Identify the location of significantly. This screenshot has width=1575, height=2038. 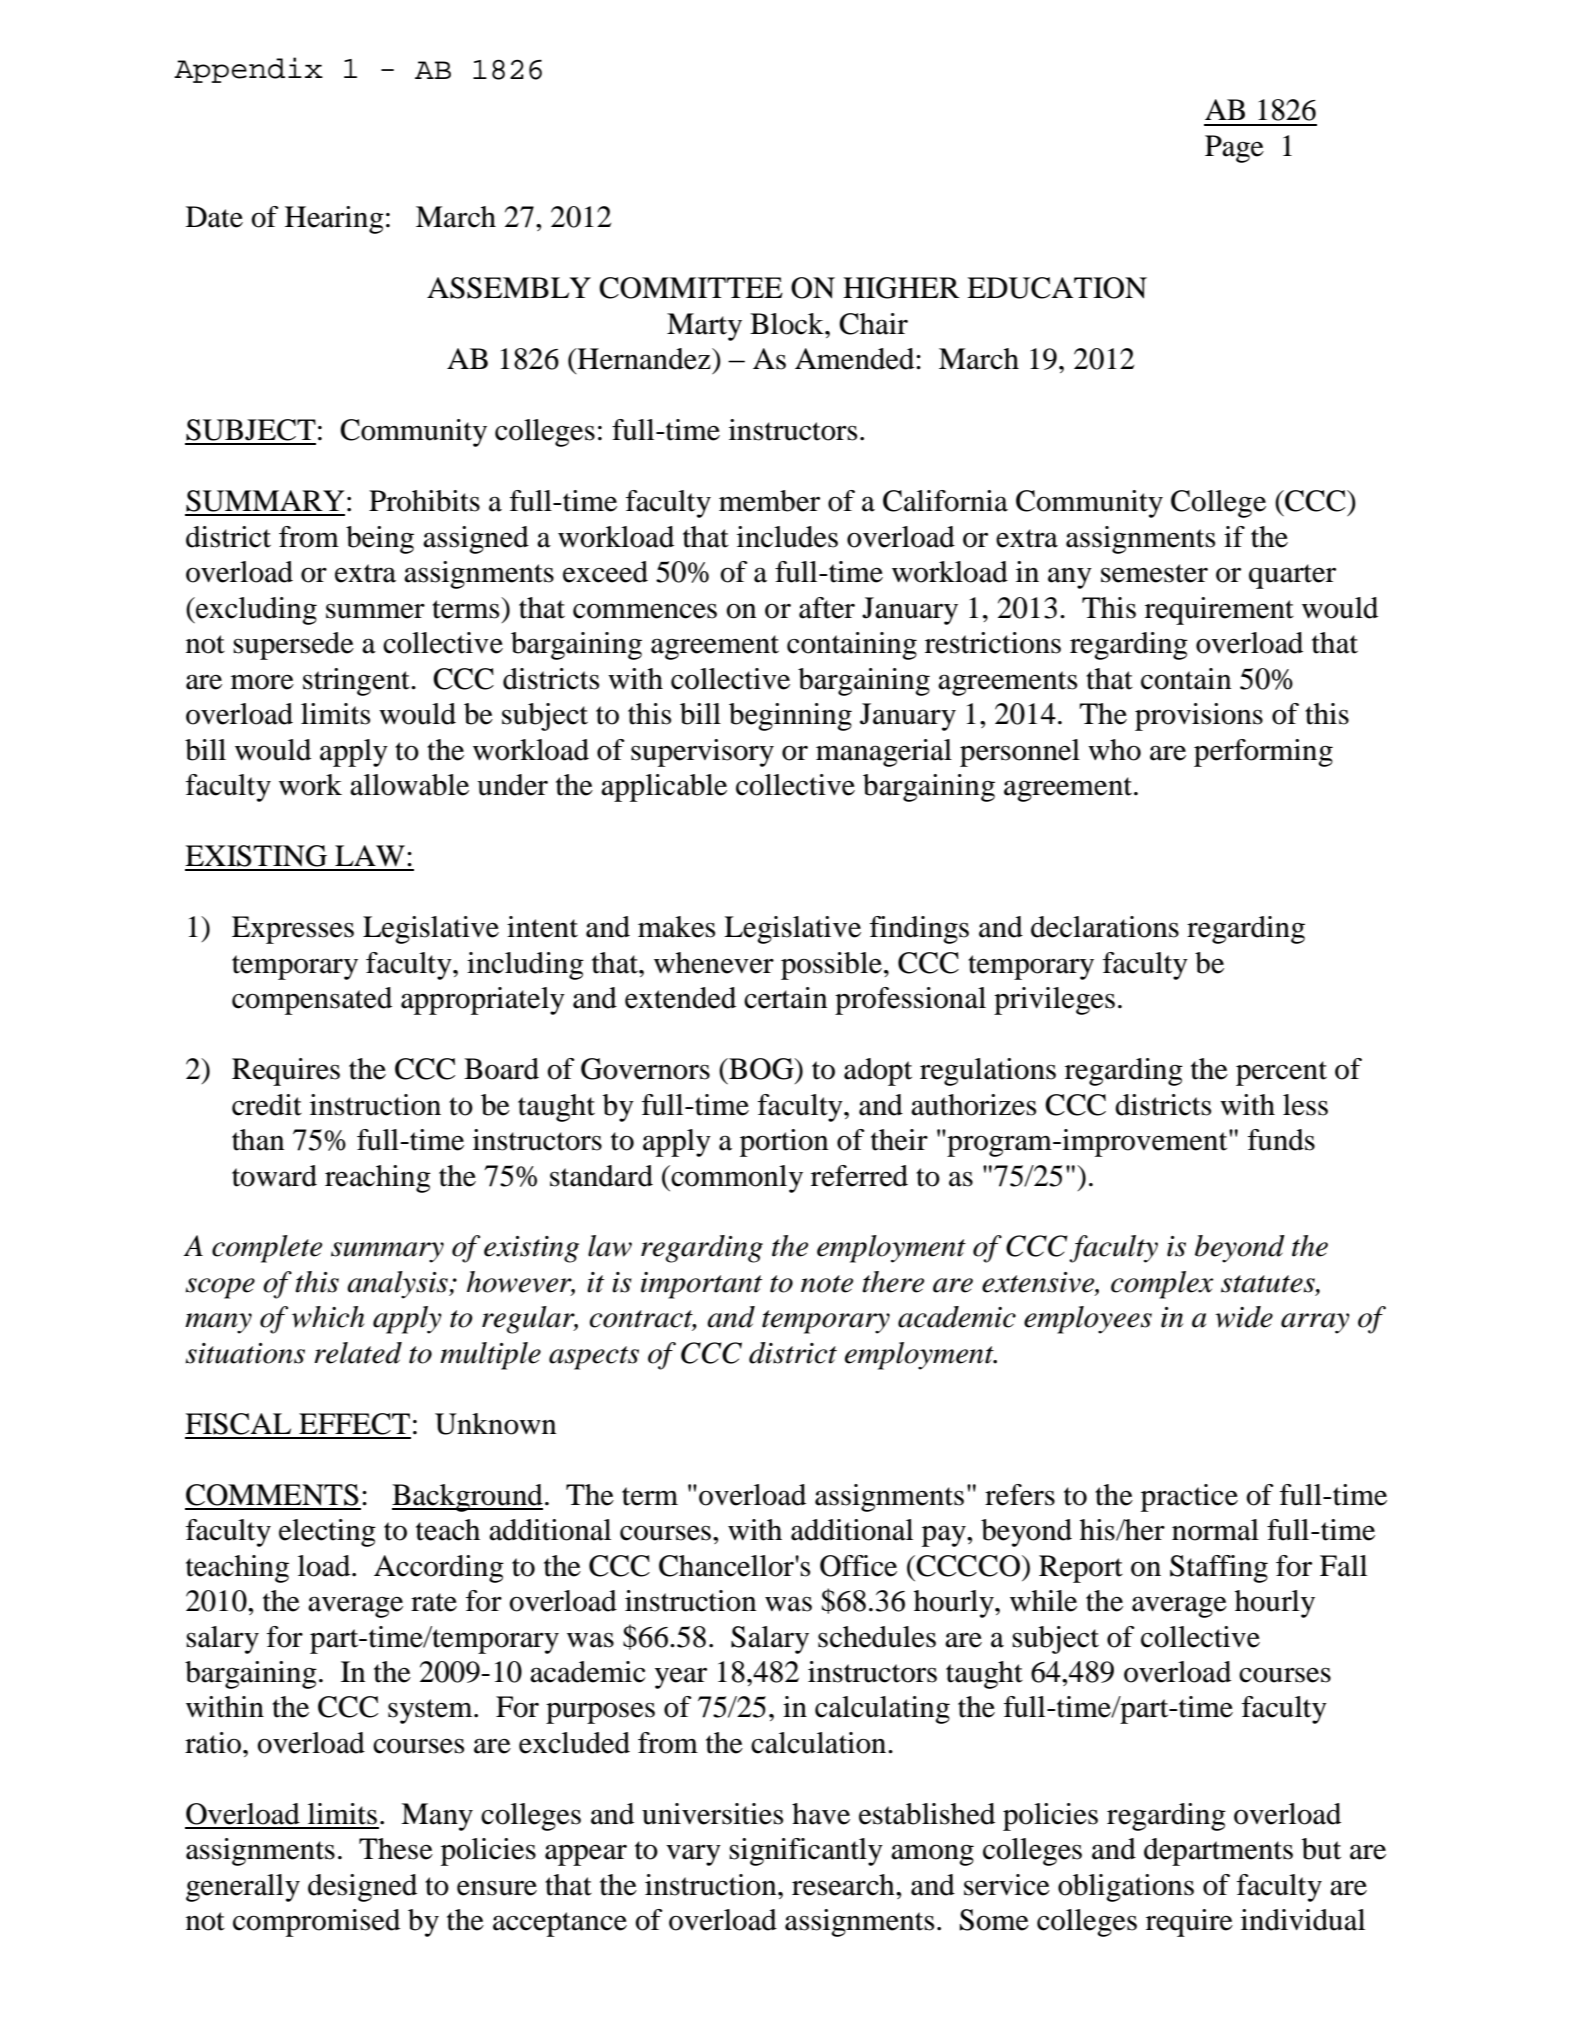
(806, 1852).
